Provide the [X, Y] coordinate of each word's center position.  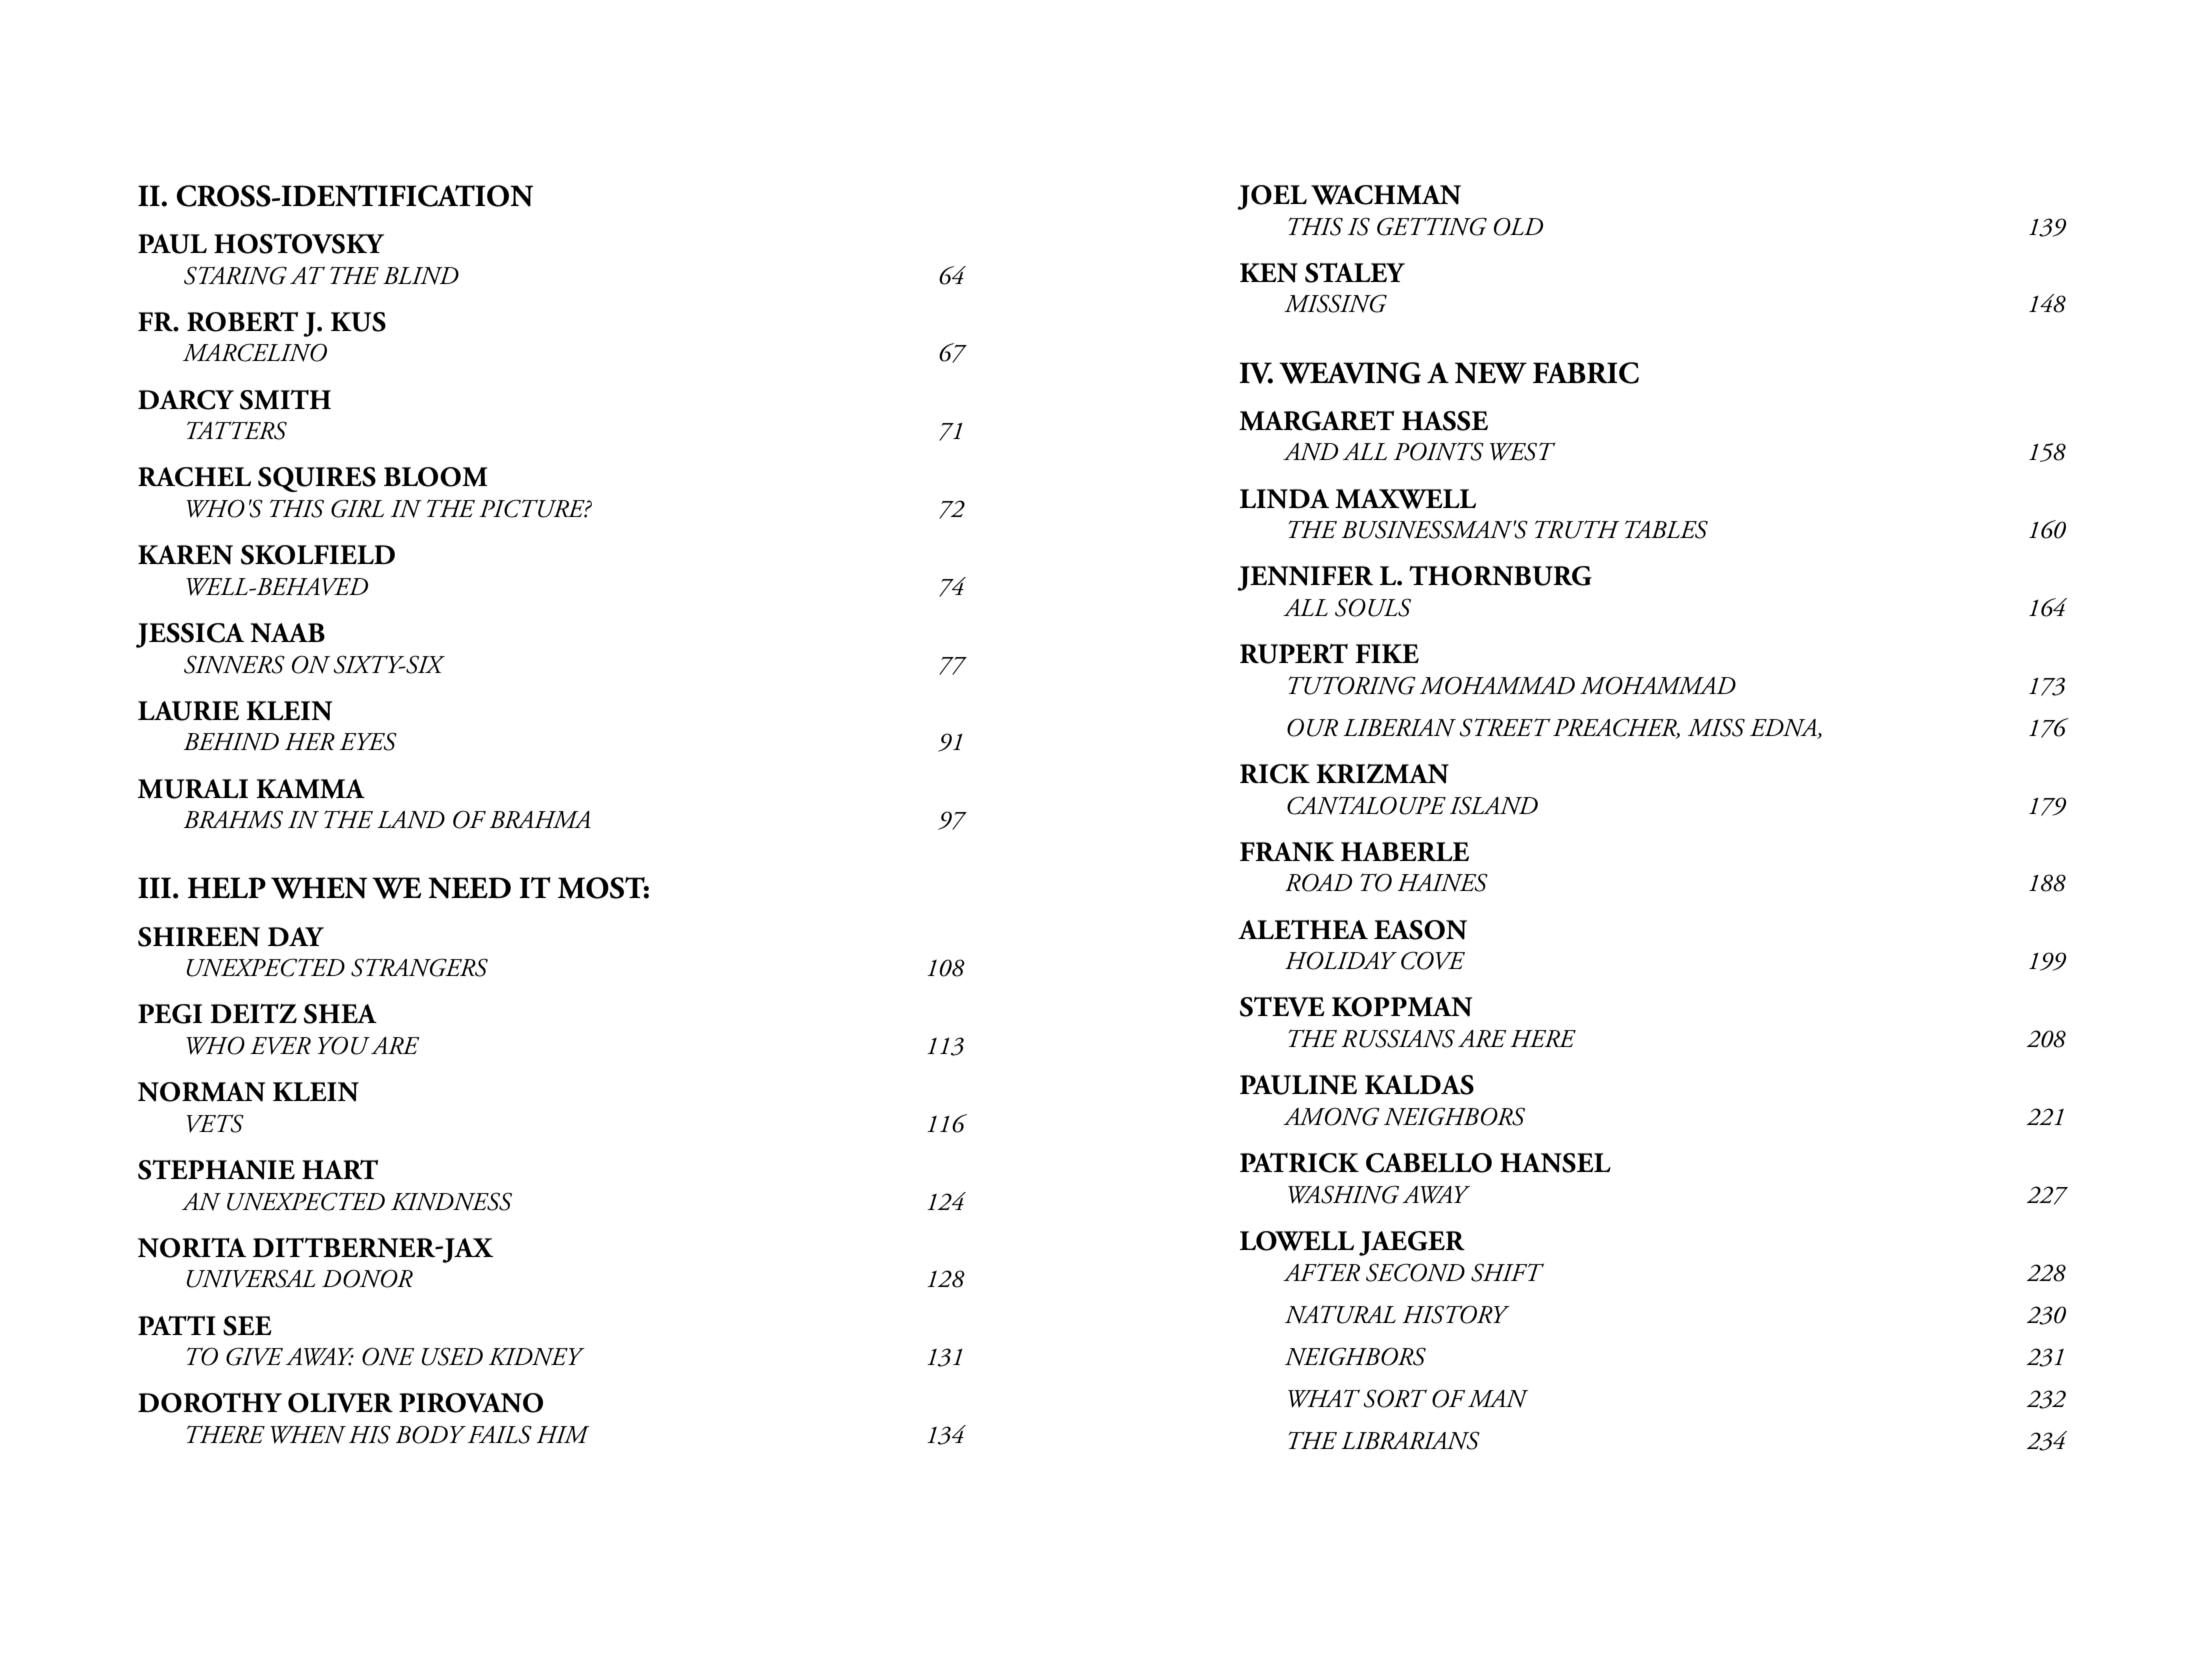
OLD [1518, 226]
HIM [563, 1434]
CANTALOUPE [1366, 805]
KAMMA [310, 789]
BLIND [421, 276]
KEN [1269, 273]
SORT [1395, 1398]
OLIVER [340, 1403]
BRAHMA [540, 819]
